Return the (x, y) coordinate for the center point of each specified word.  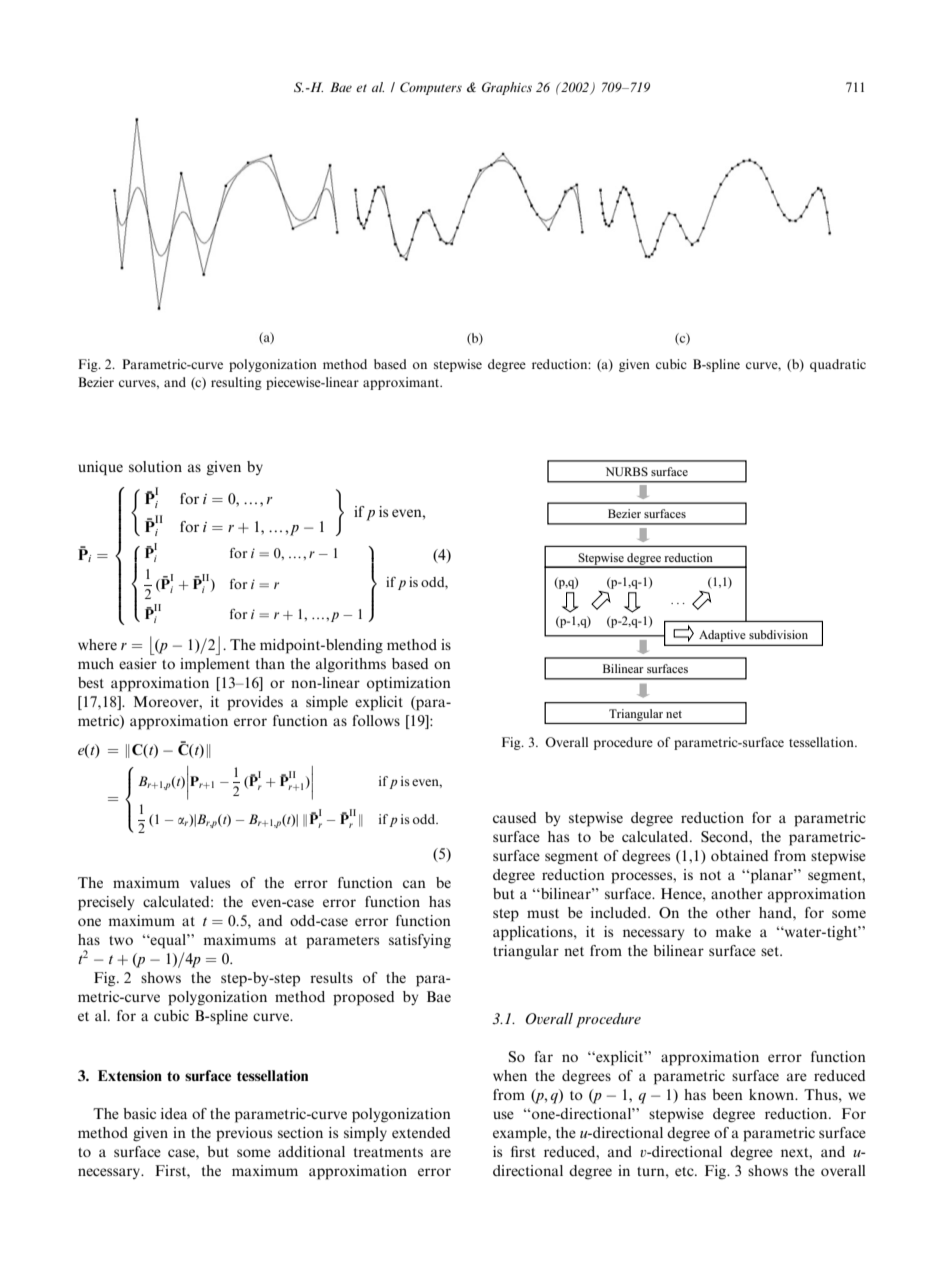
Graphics (507, 88)
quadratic (838, 365)
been (727, 1094)
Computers (431, 88)
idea (174, 1113)
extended (421, 1132)
